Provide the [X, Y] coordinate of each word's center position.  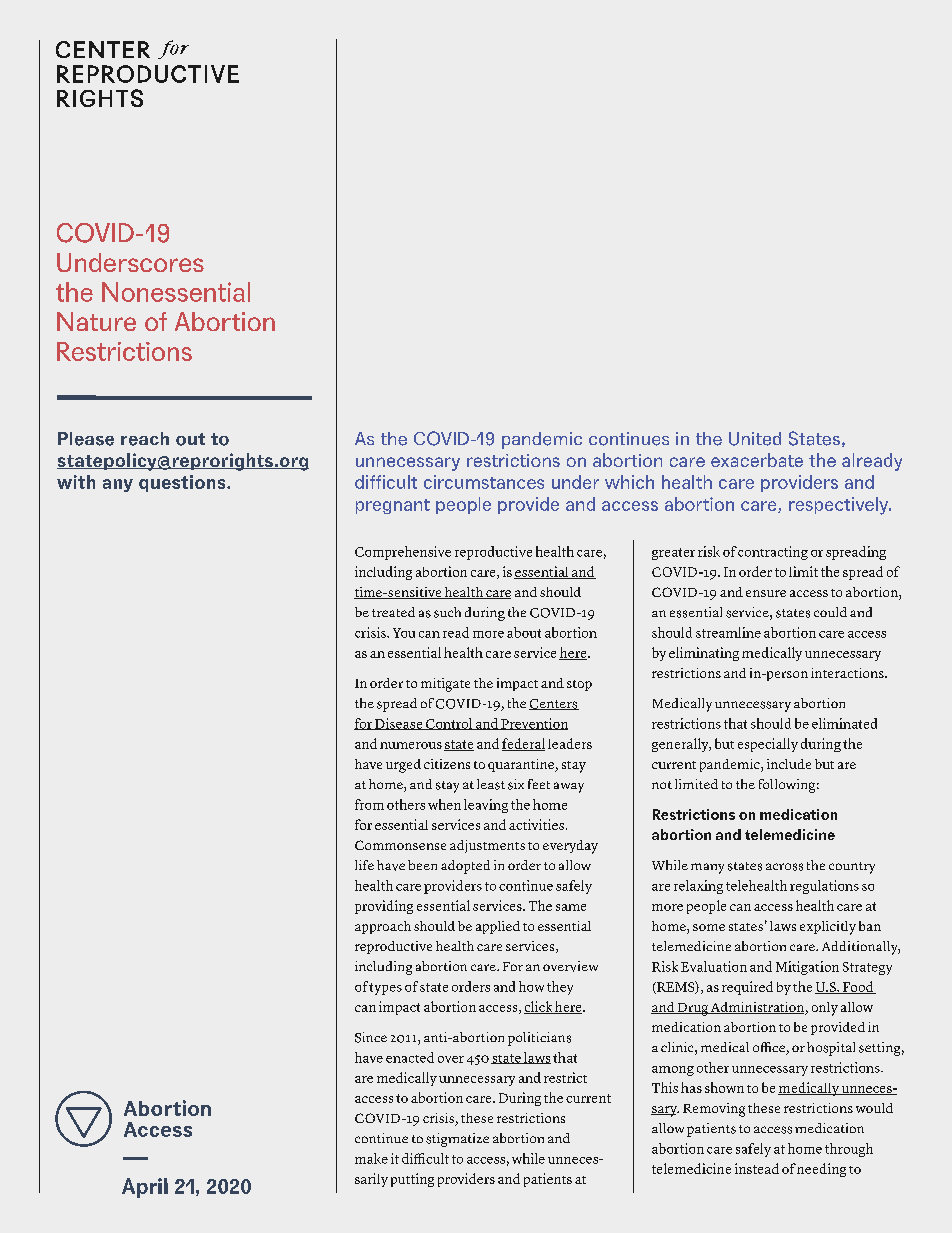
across [784, 867]
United [755, 439]
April [145, 1188]
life [364, 865]
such [447, 612]
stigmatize [457, 1140]
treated [393, 612]
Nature [96, 321]
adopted [465, 867]
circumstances [484, 482]
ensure [766, 593]
